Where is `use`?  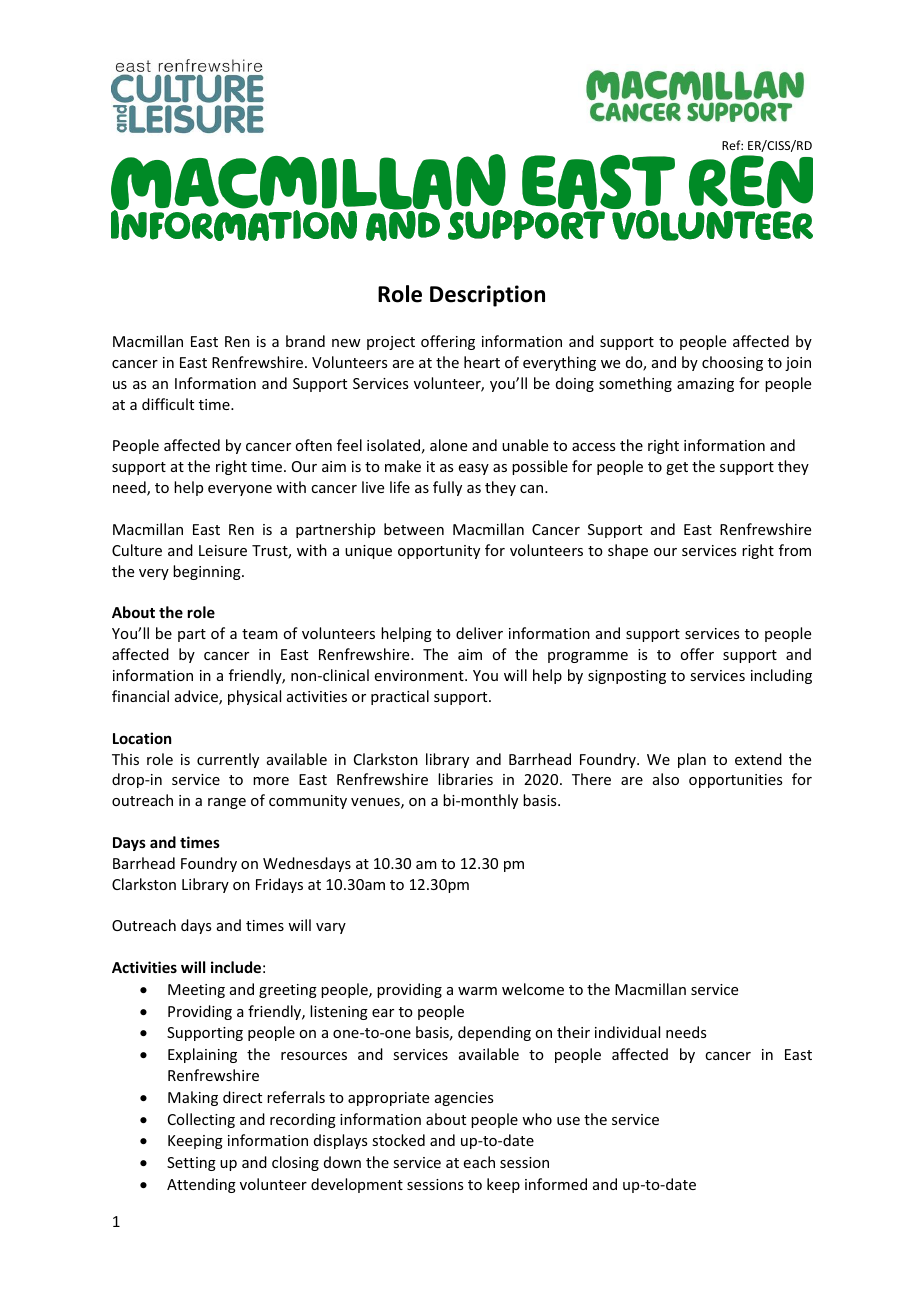
use is located at coordinates (568, 1121).
